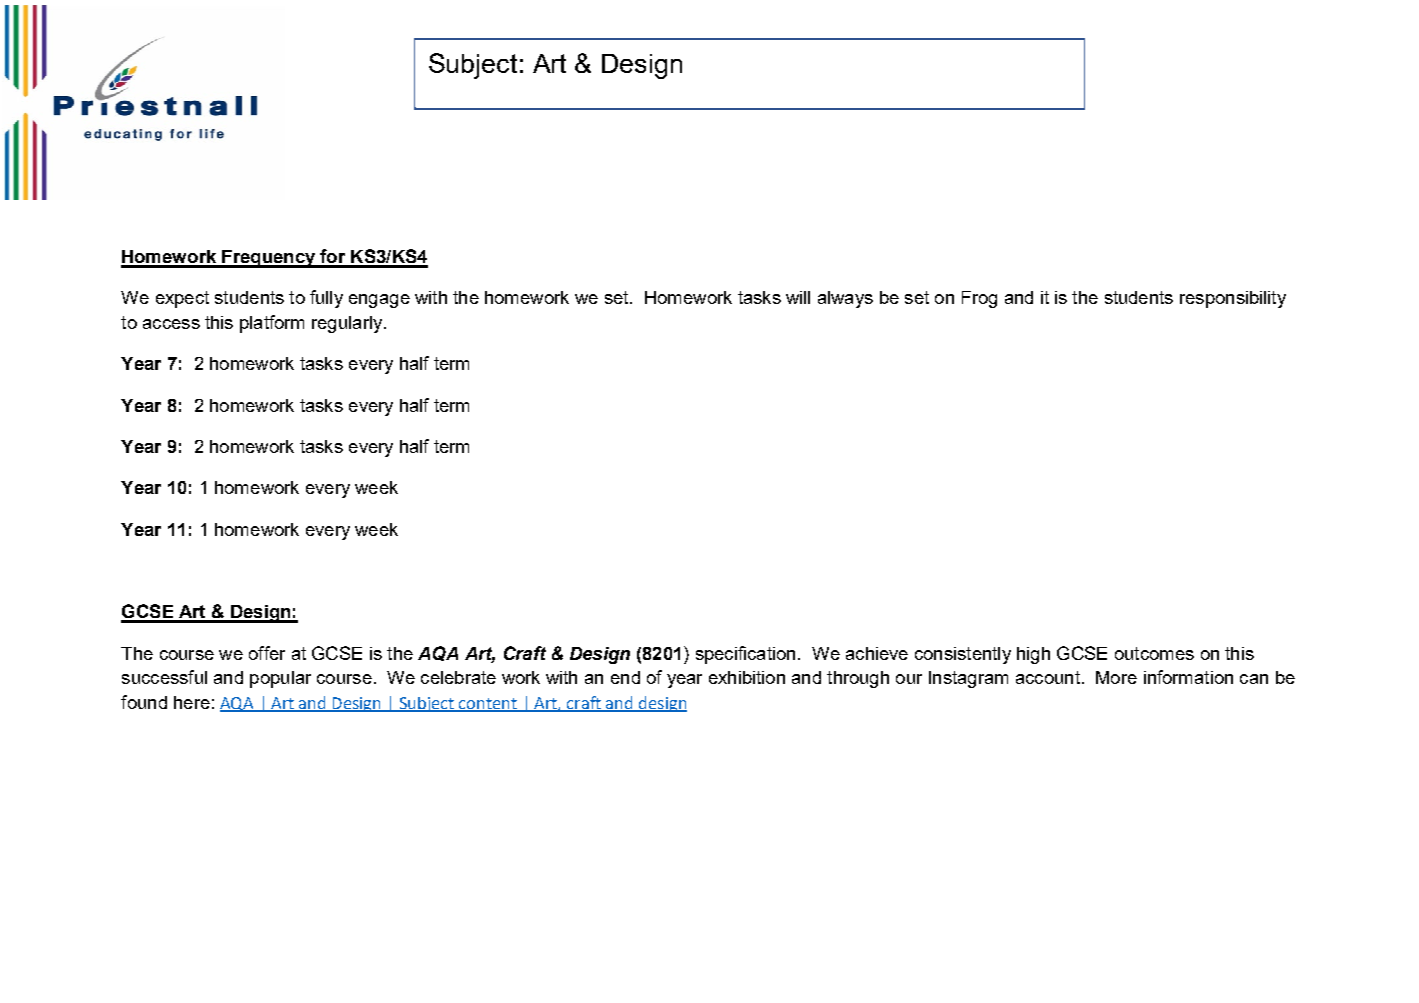  What do you see at coordinates (798, 297) in the page?
I see `will` at bounding box center [798, 297].
